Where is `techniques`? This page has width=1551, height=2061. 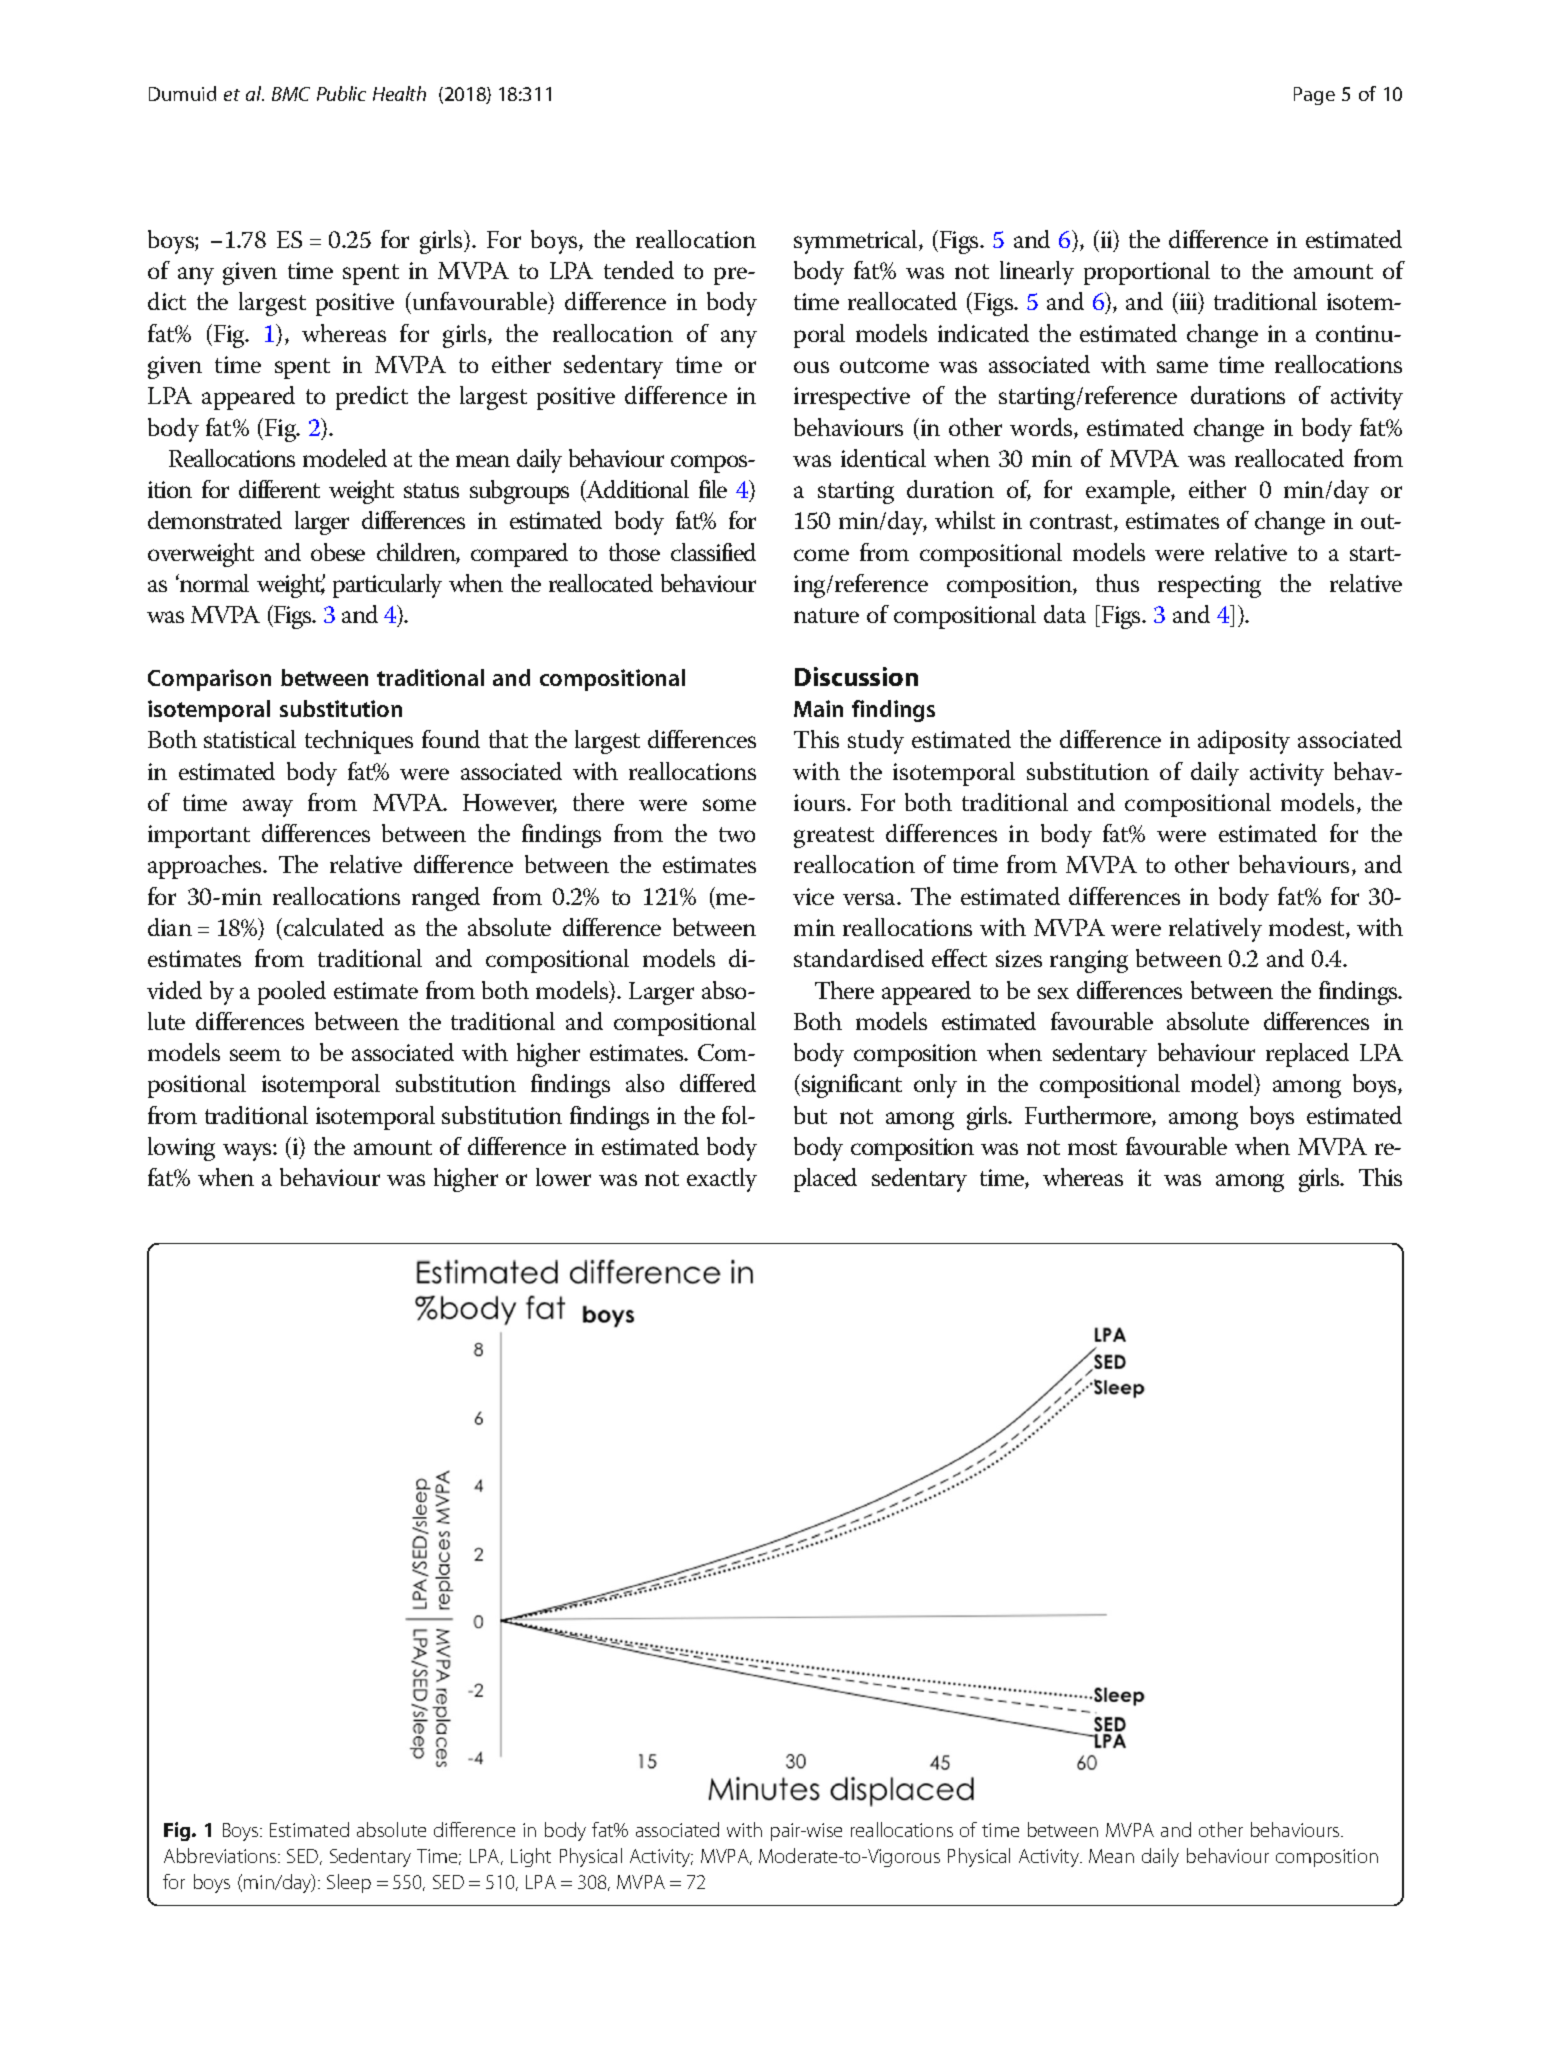 techniques is located at coordinates (359, 742).
